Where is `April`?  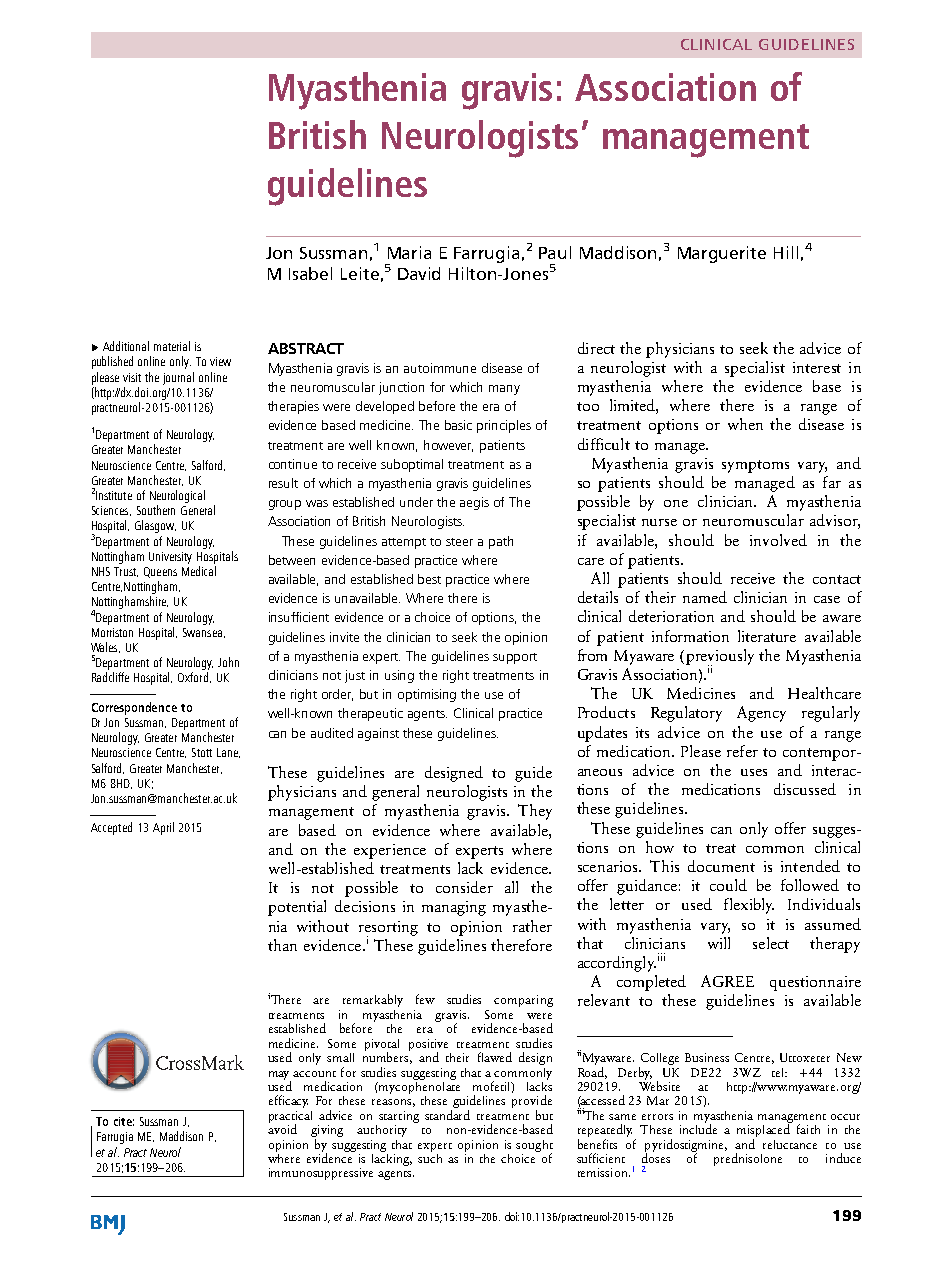 April is located at coordinates (163, 828).
